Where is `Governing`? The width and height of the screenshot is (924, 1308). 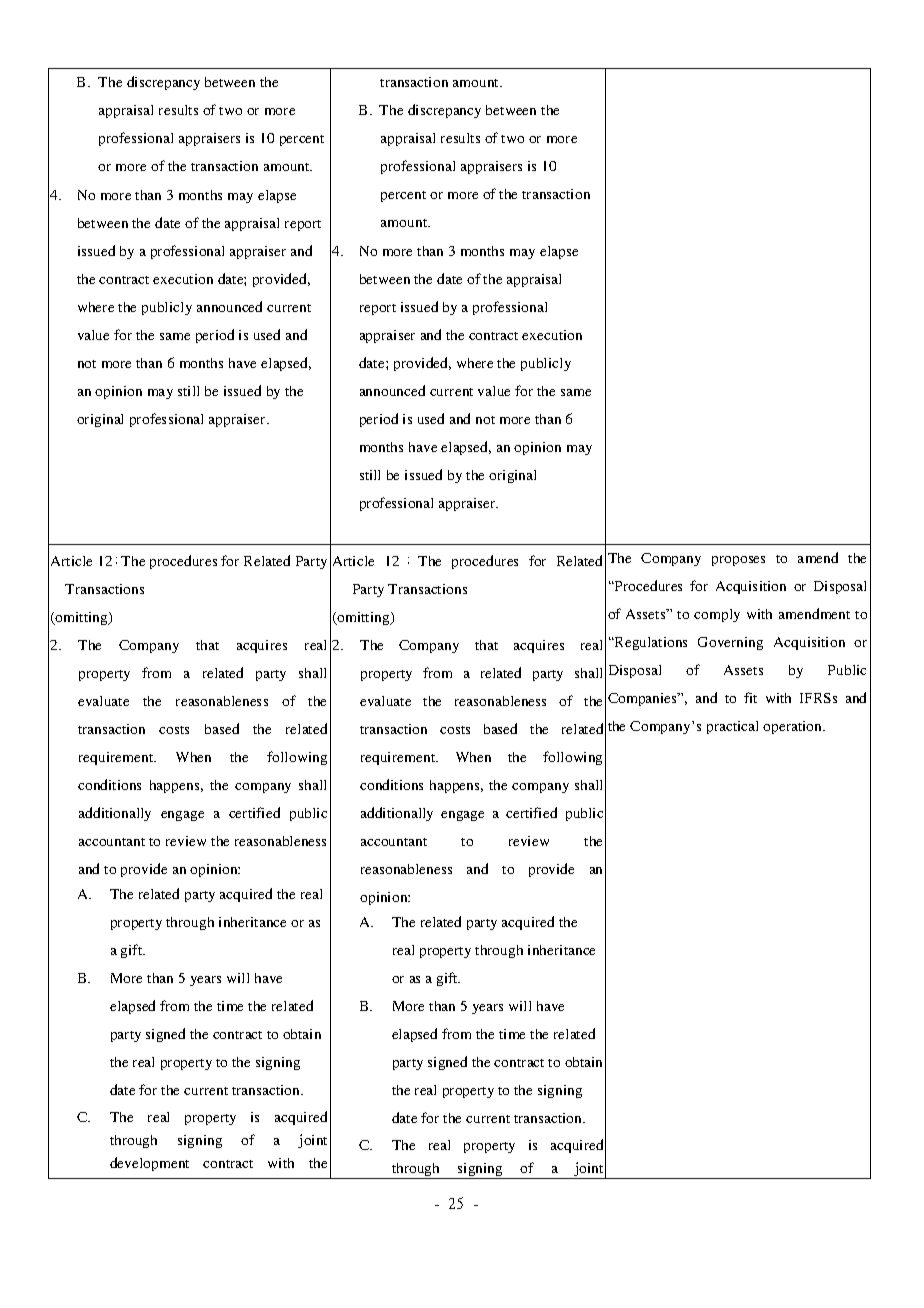 Governing is located at coordinates (730, 643).
